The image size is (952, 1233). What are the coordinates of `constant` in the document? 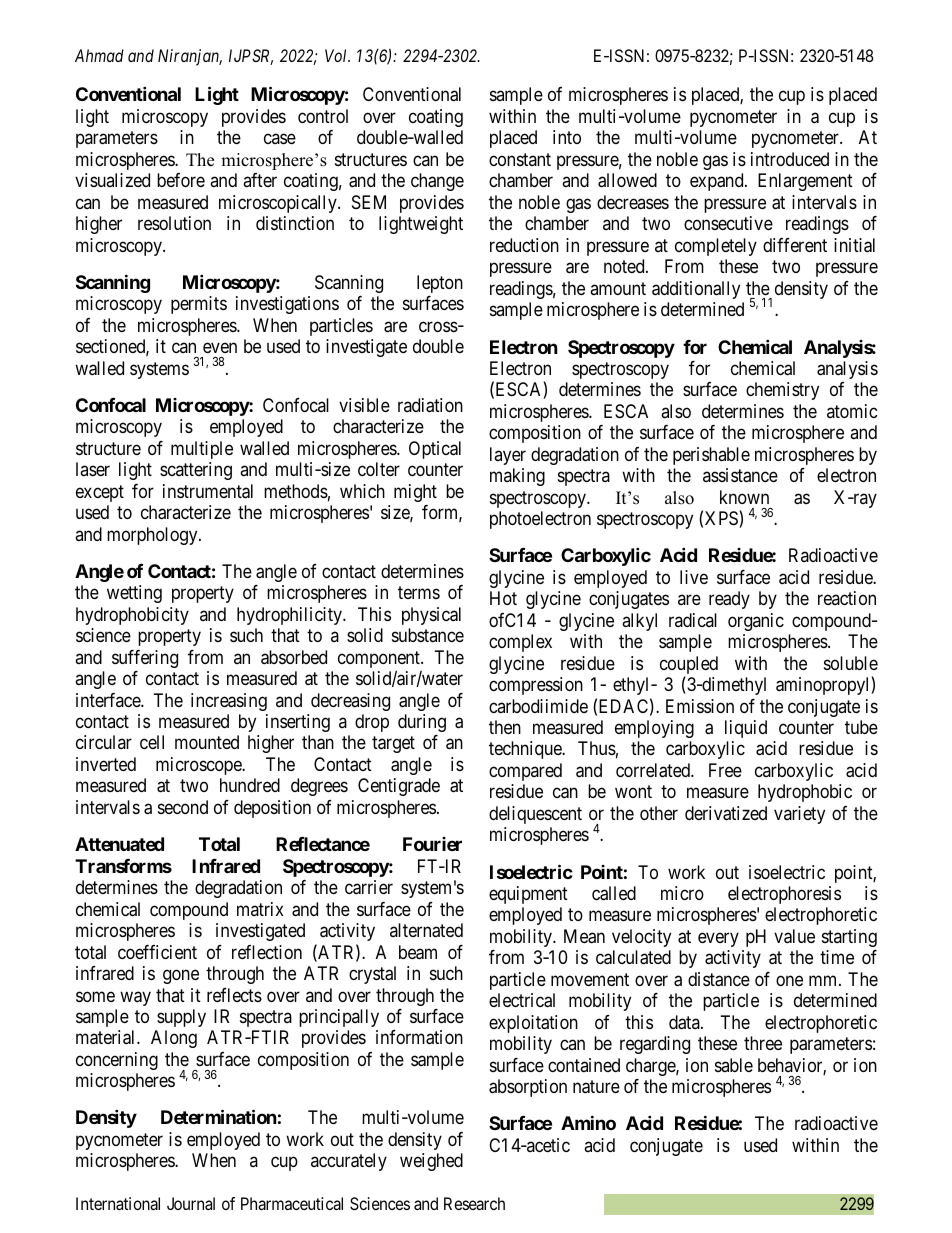 It's located at (520, 159).
